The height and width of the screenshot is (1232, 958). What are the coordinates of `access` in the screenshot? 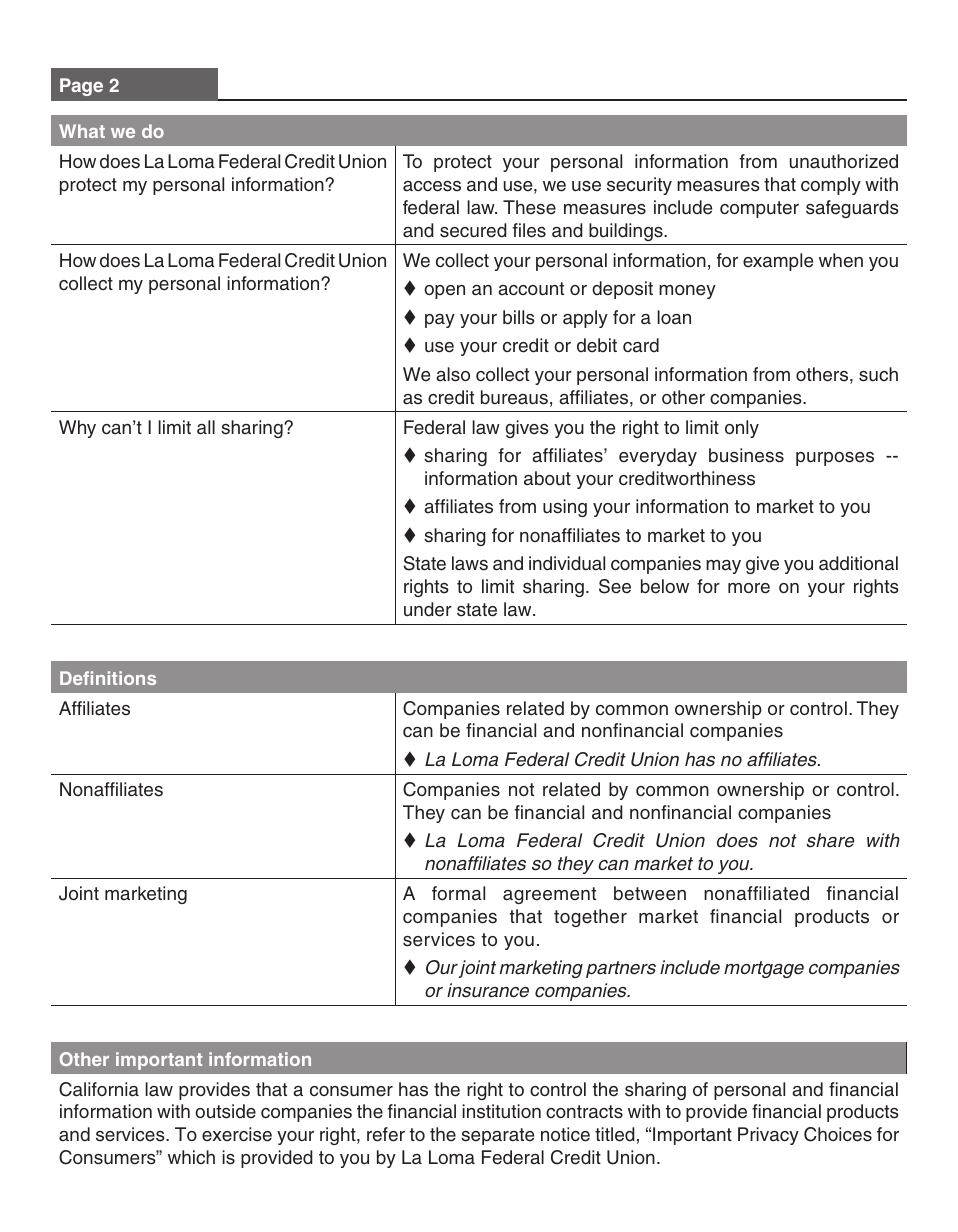 It's located at (432, 186).
